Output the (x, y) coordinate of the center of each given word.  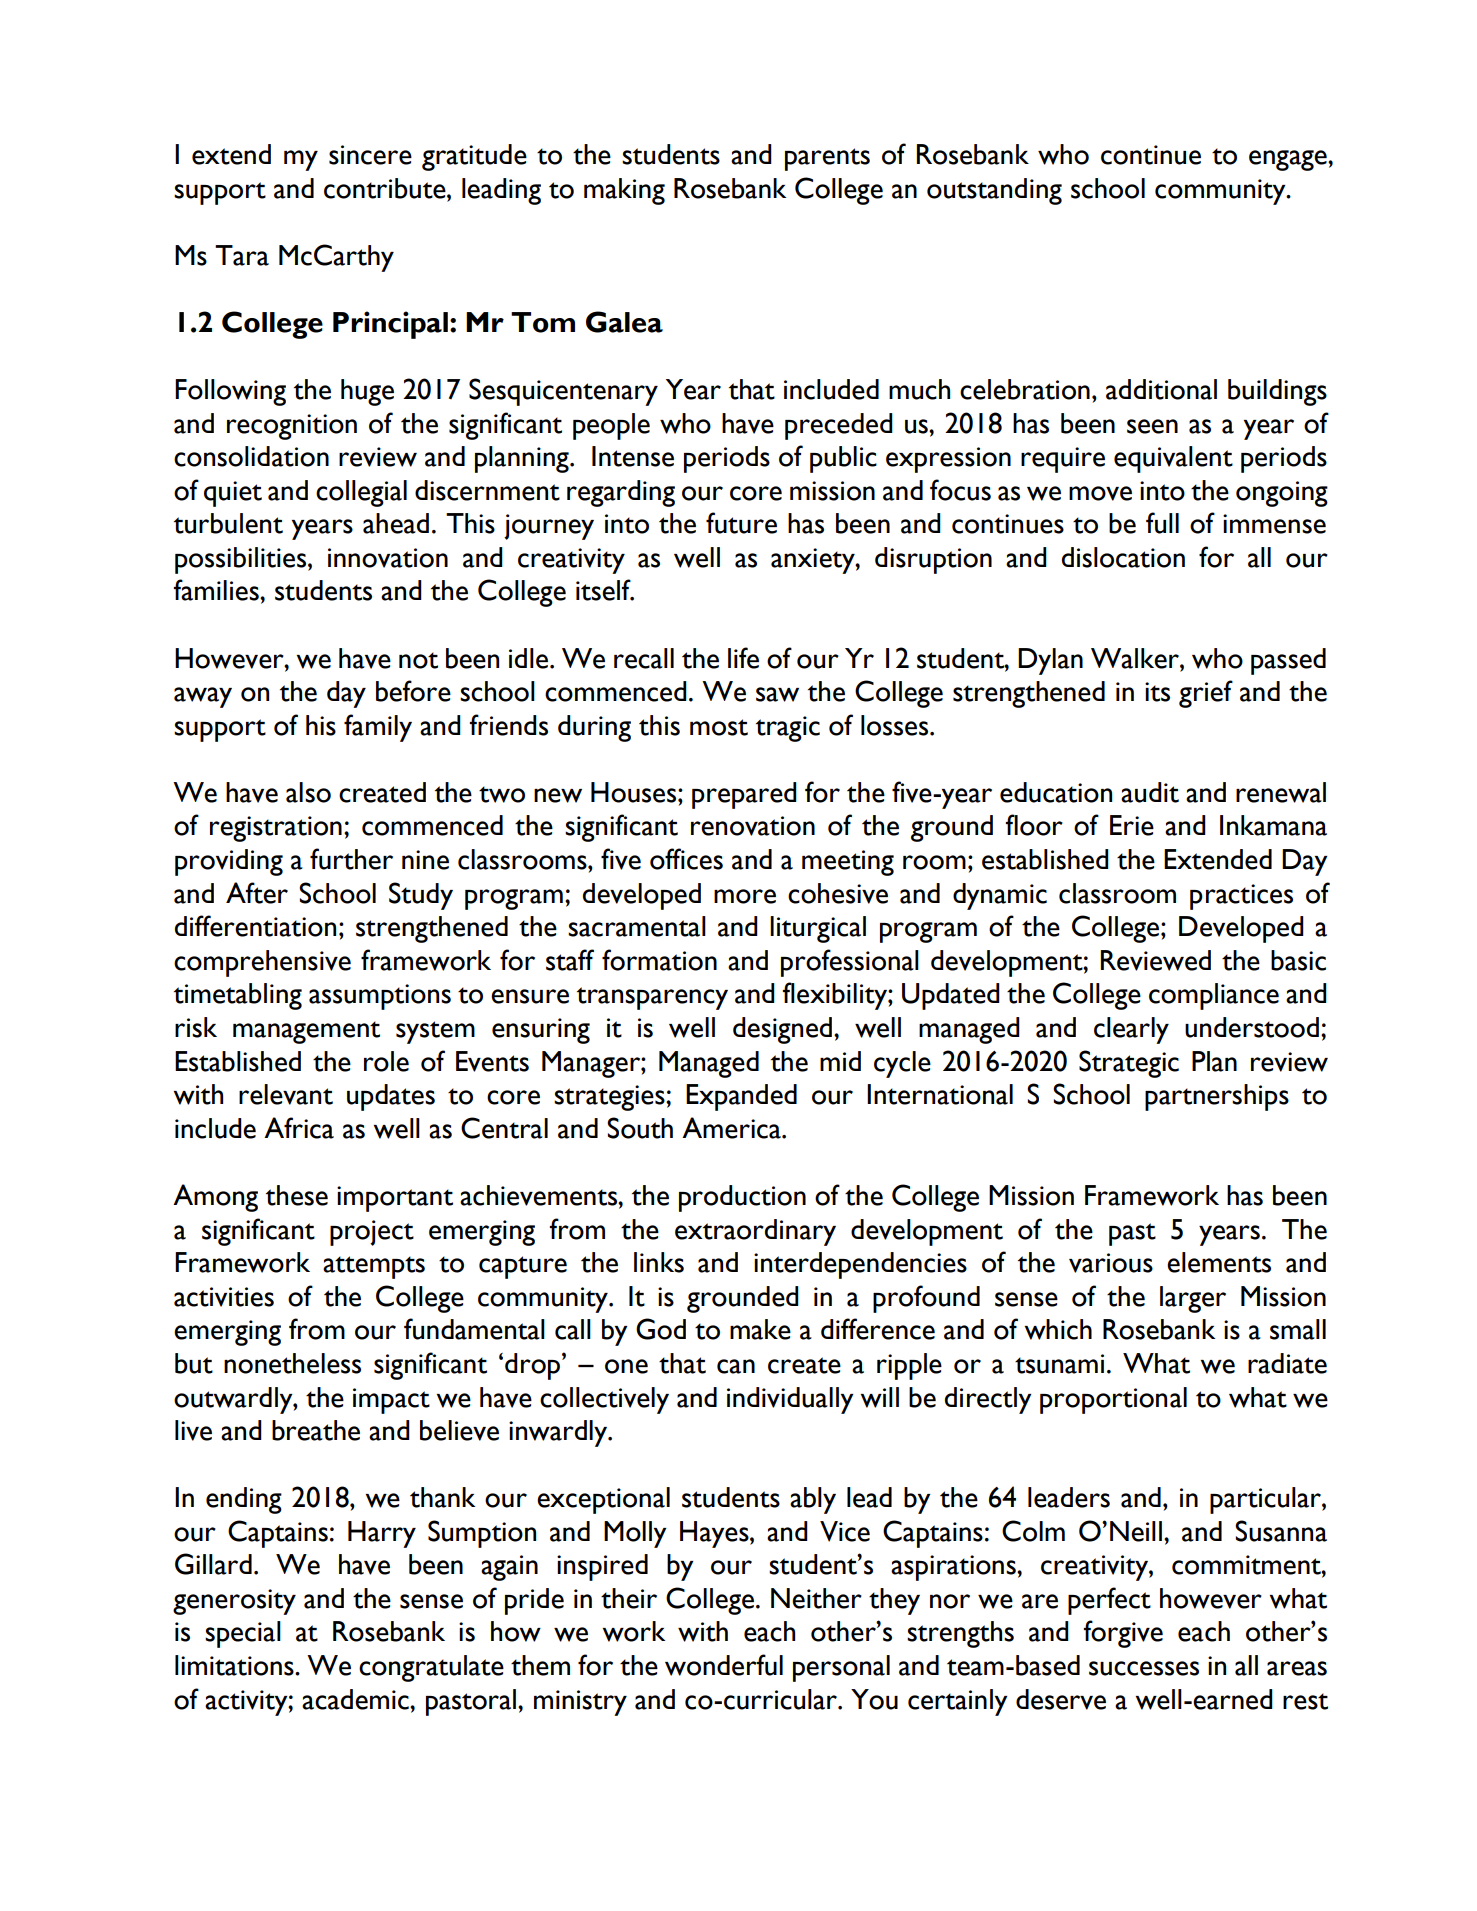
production (742, 1198)
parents (827, 159)
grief (1206, 694)
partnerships (1217, 1097)
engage (1289, 160)
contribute (386, 188)
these (297, 1195)
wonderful (724, 1665)
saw (777, 694)
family (378, 728)
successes (1144, 1668)
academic (356, 1699)
